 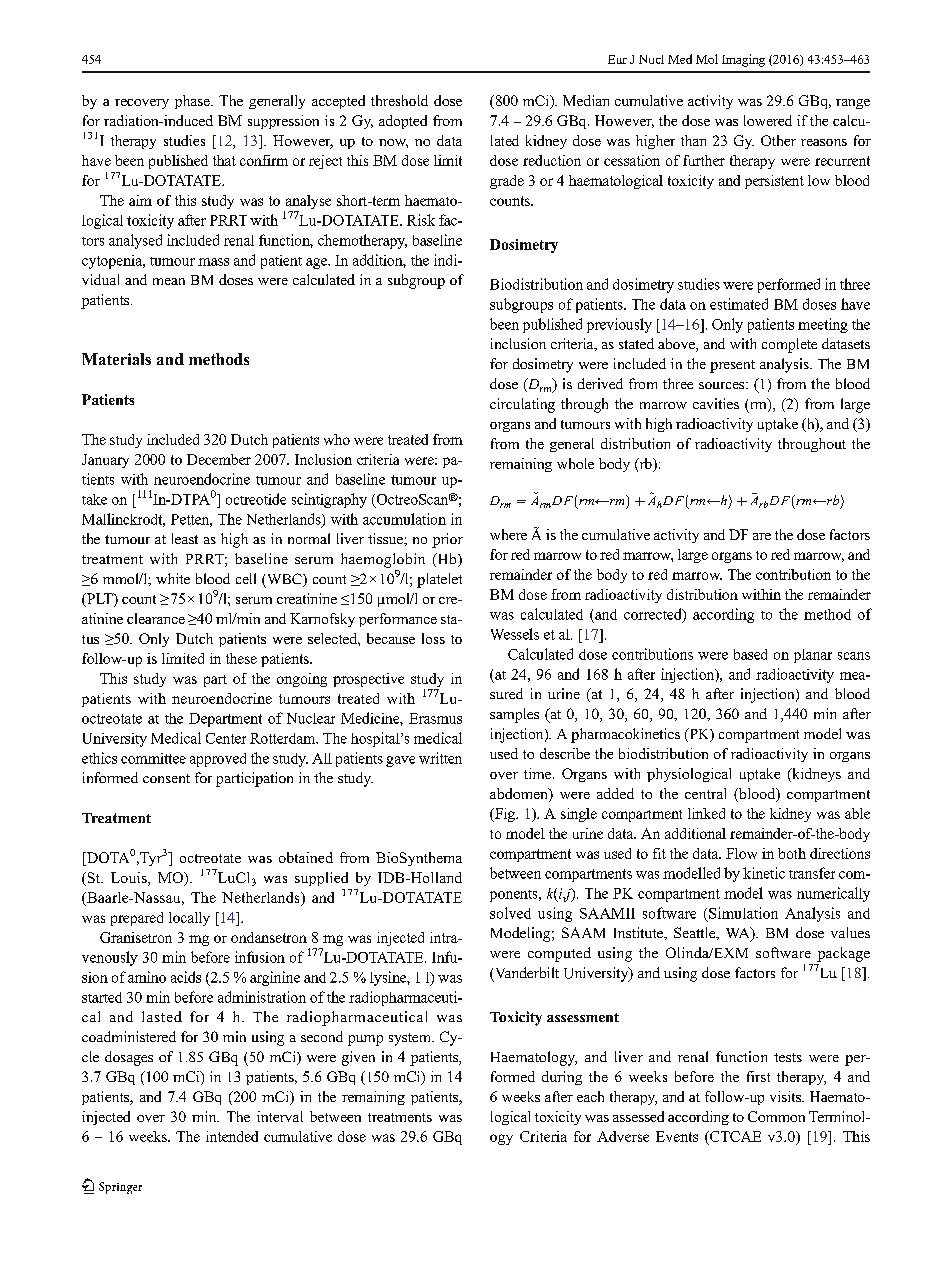 What do you see at coordinates (750, 654) in the screenshot?
I see `based` at bounding box center [750, 654].
